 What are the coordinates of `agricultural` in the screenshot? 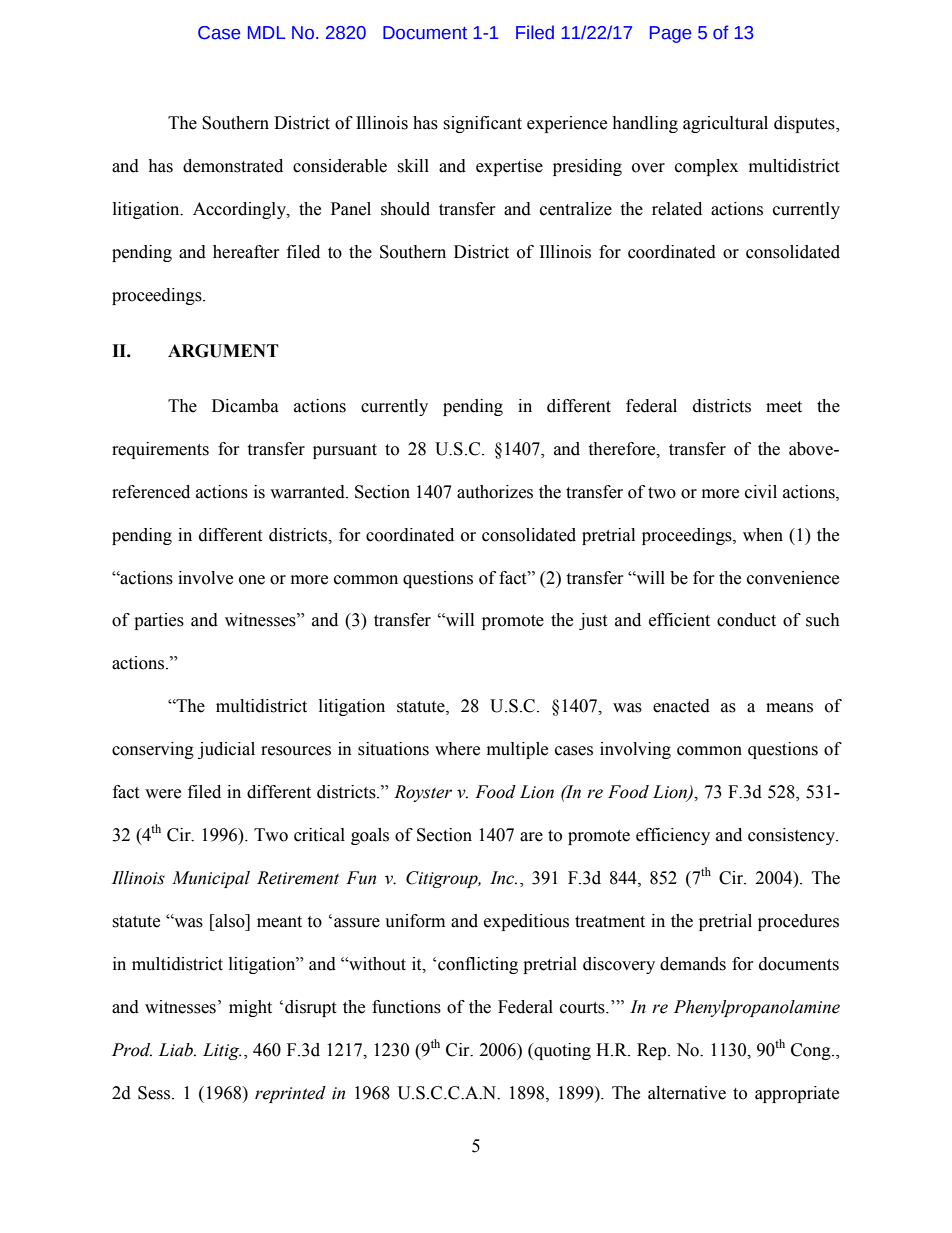 It's located at (725, 124).
